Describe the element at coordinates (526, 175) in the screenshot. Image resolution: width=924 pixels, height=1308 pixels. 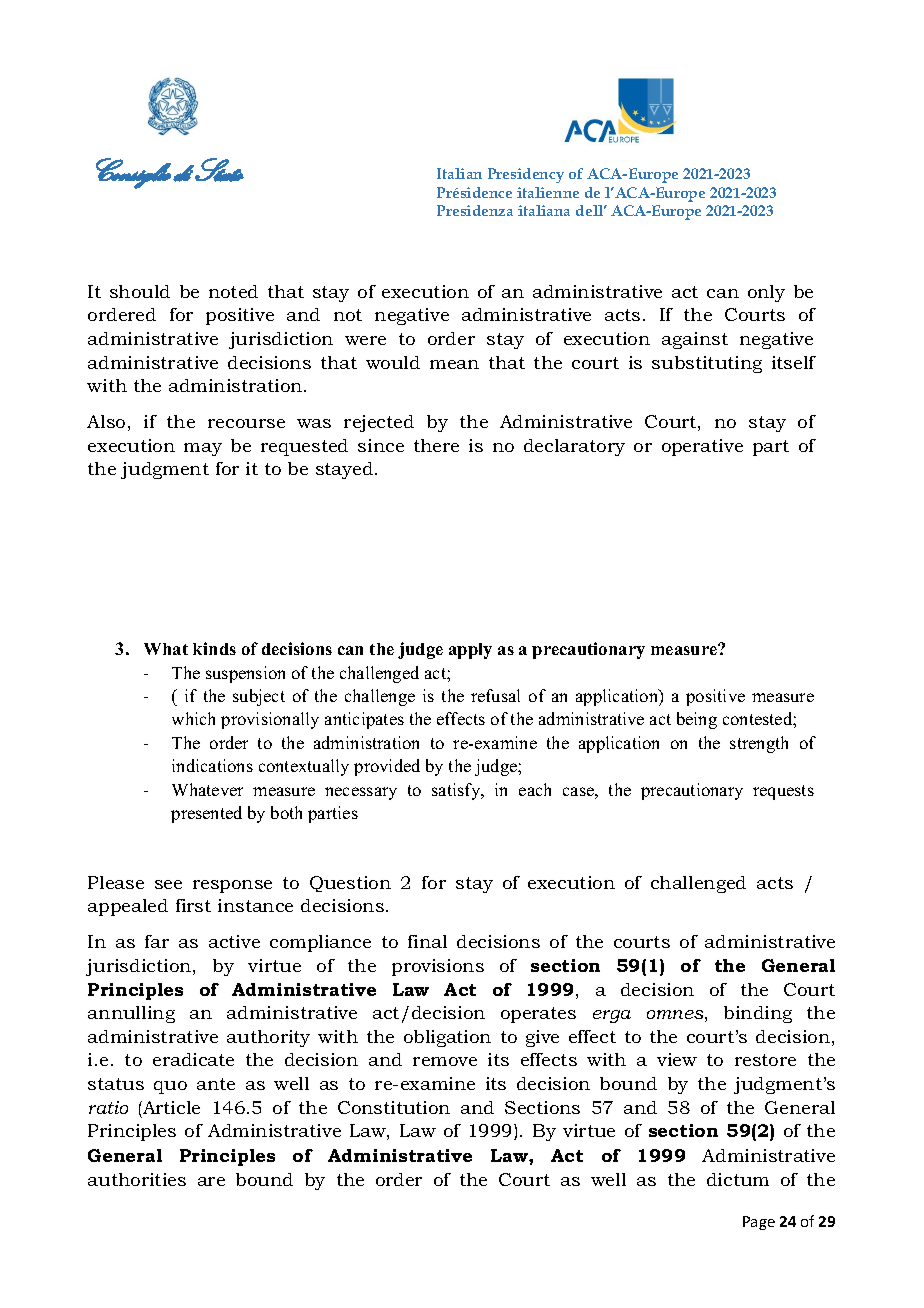
I see `Presidency` at that location.
